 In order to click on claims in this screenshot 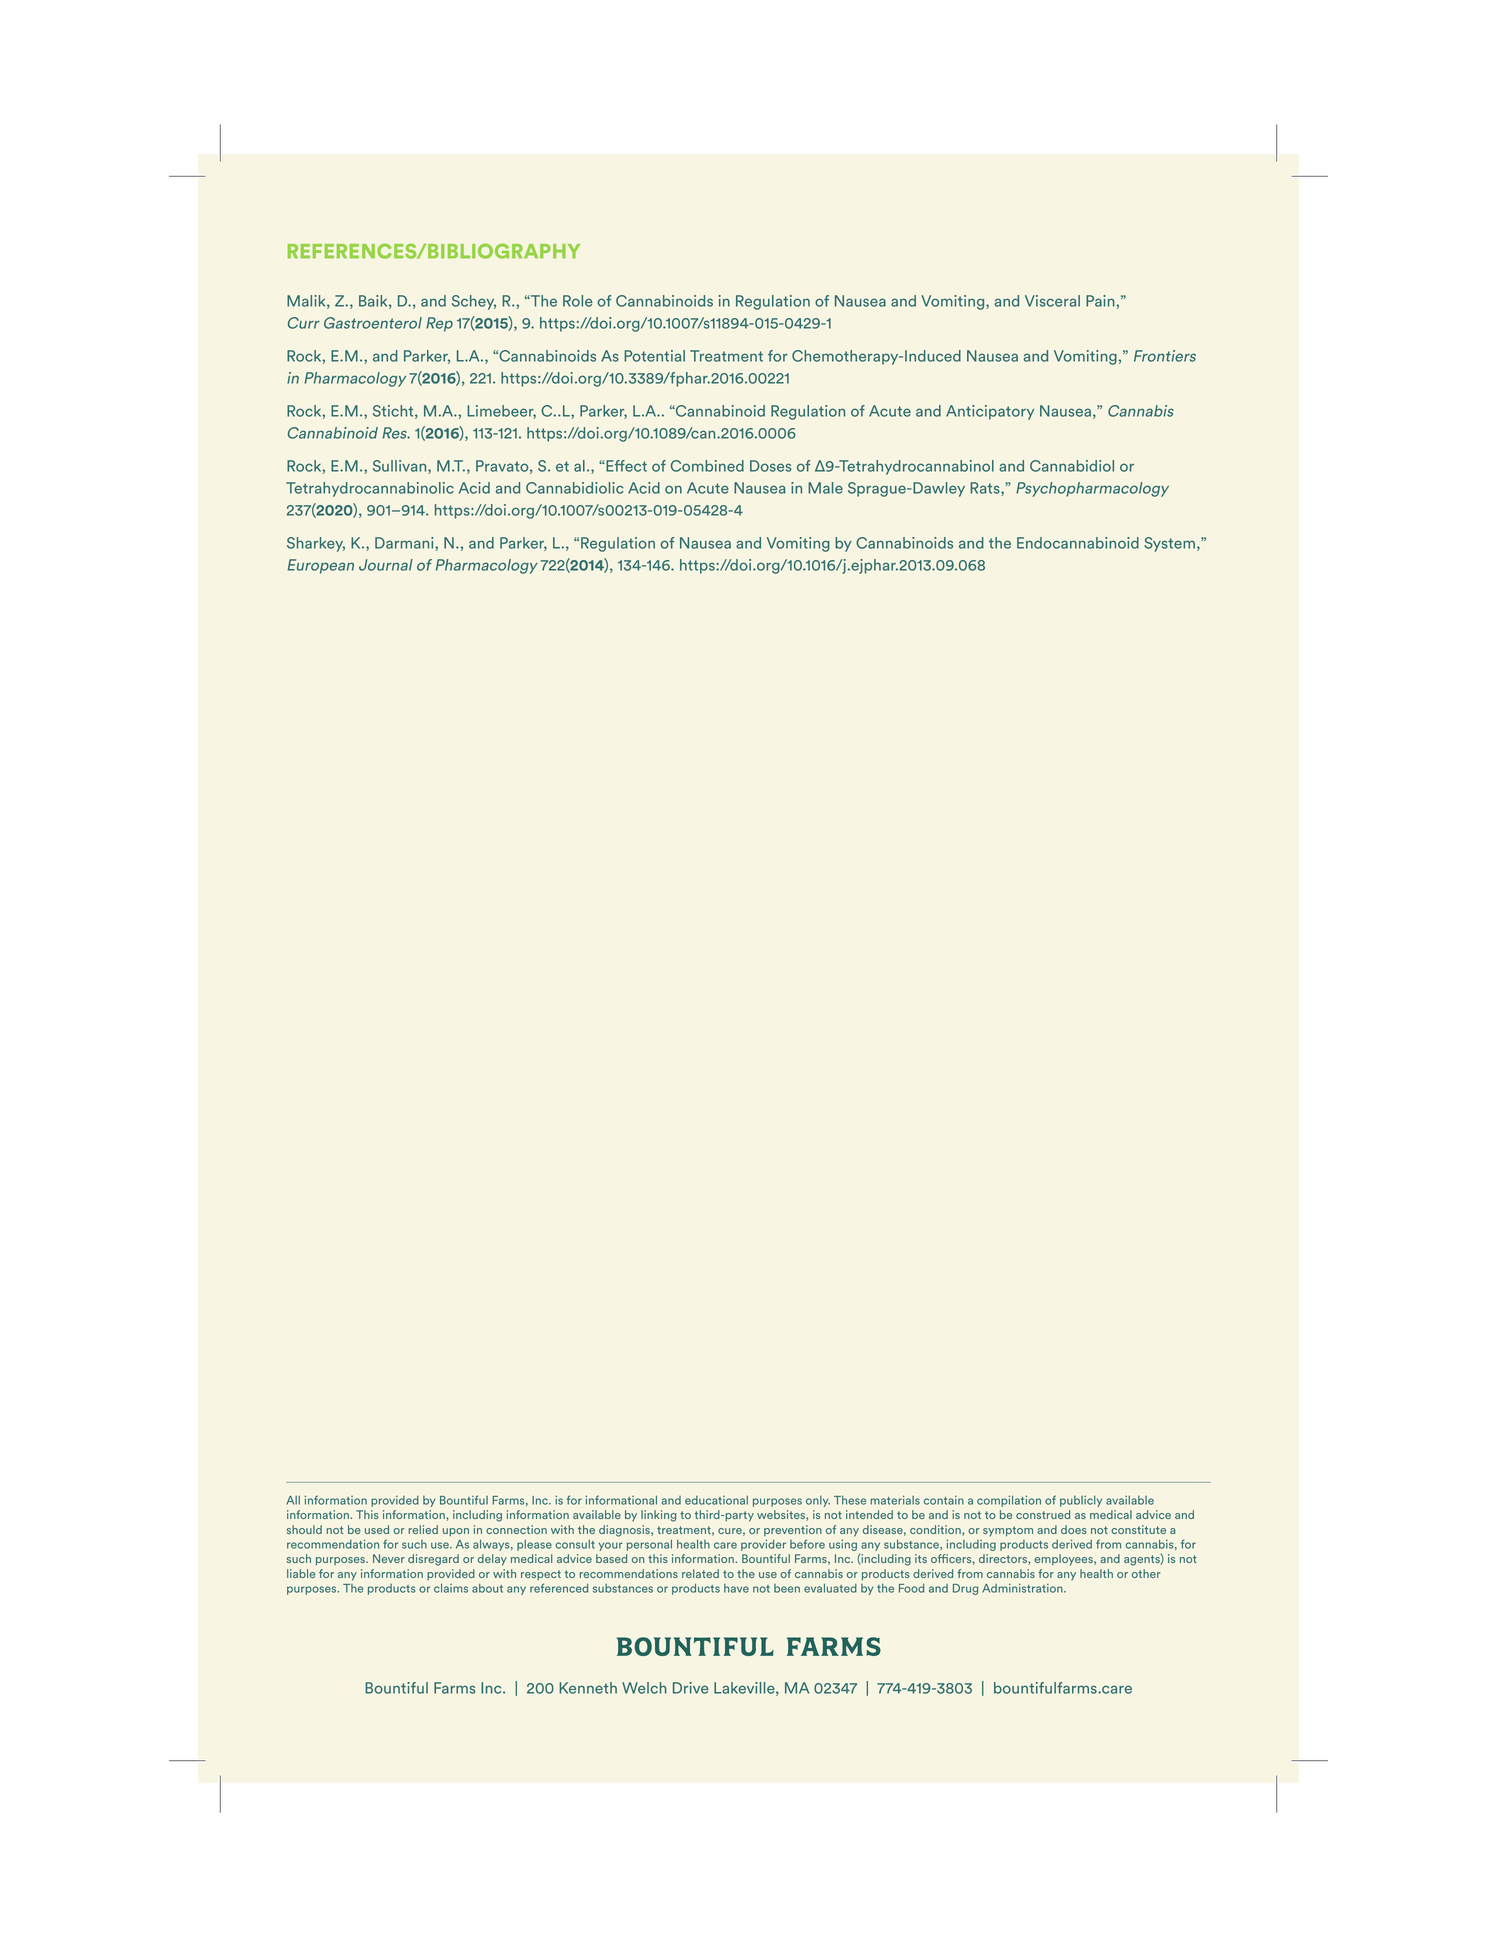, I will do `click(451, 1588)`.
